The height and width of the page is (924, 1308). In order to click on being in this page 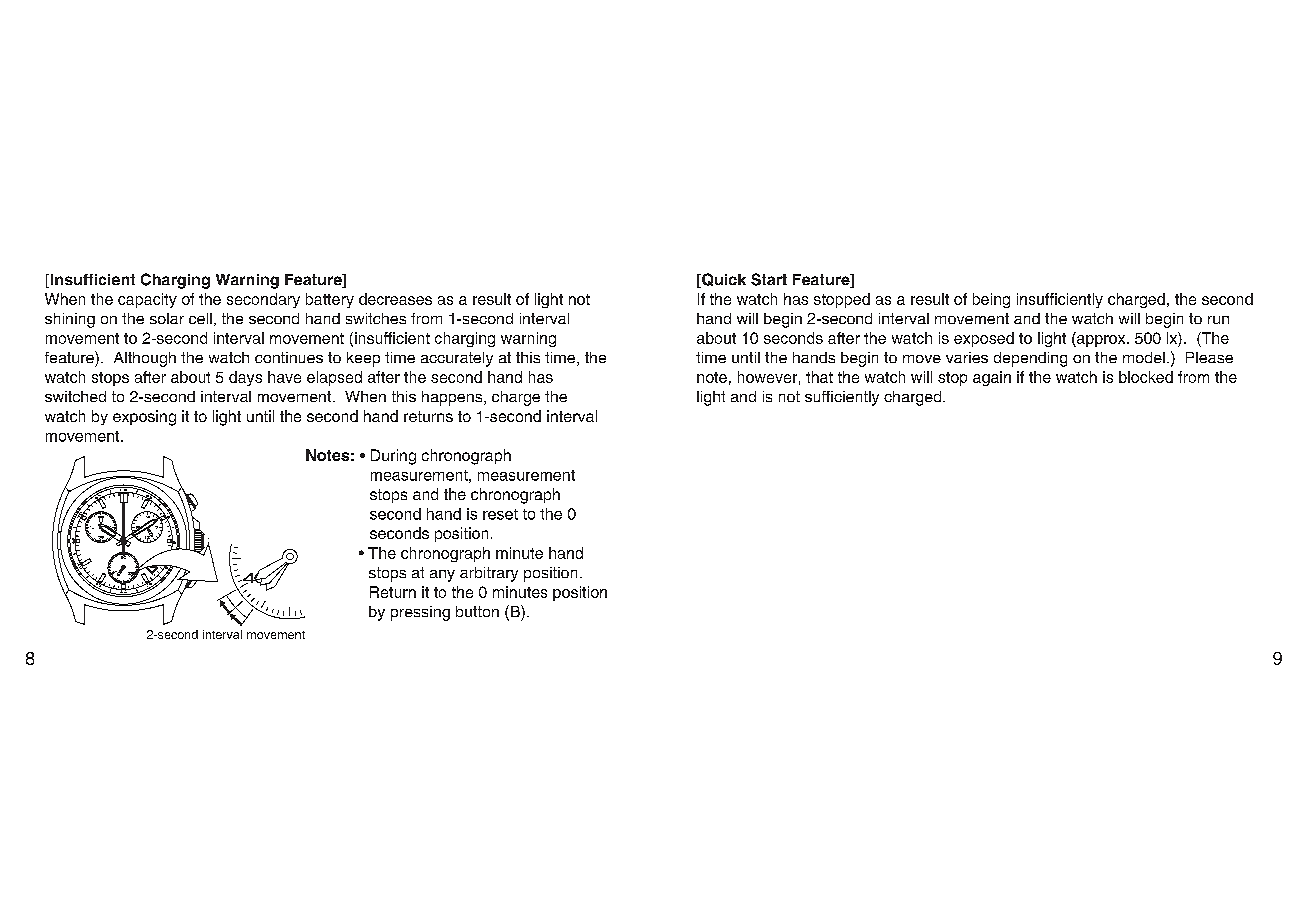, I will do `click(991, 300)`.
